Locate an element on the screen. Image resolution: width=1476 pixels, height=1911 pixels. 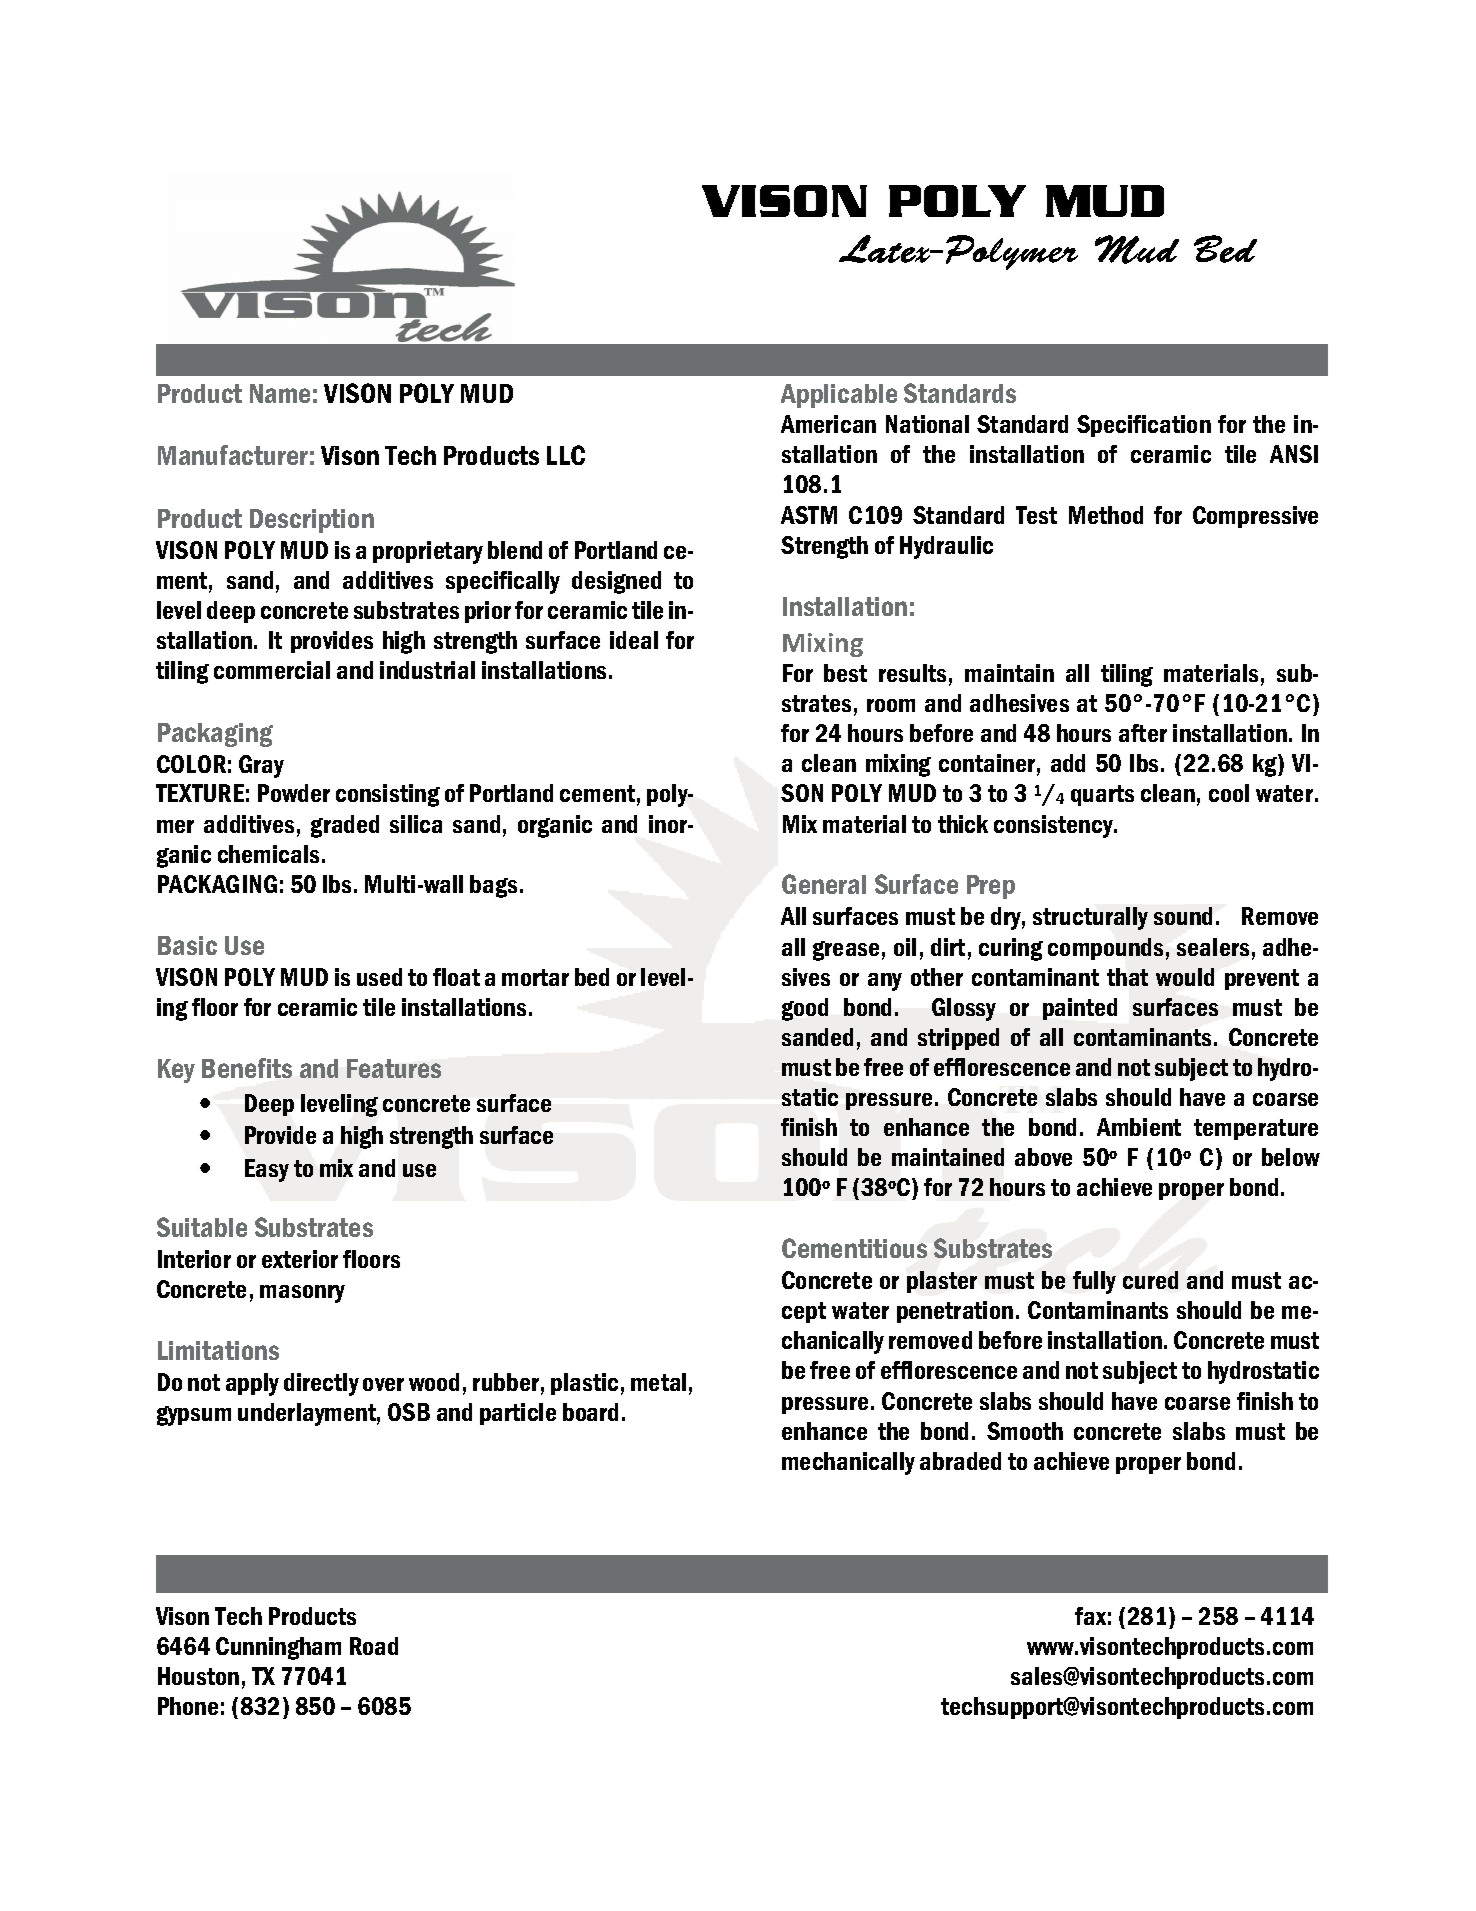
Cunningham is located at coordinates (278, 1648).
